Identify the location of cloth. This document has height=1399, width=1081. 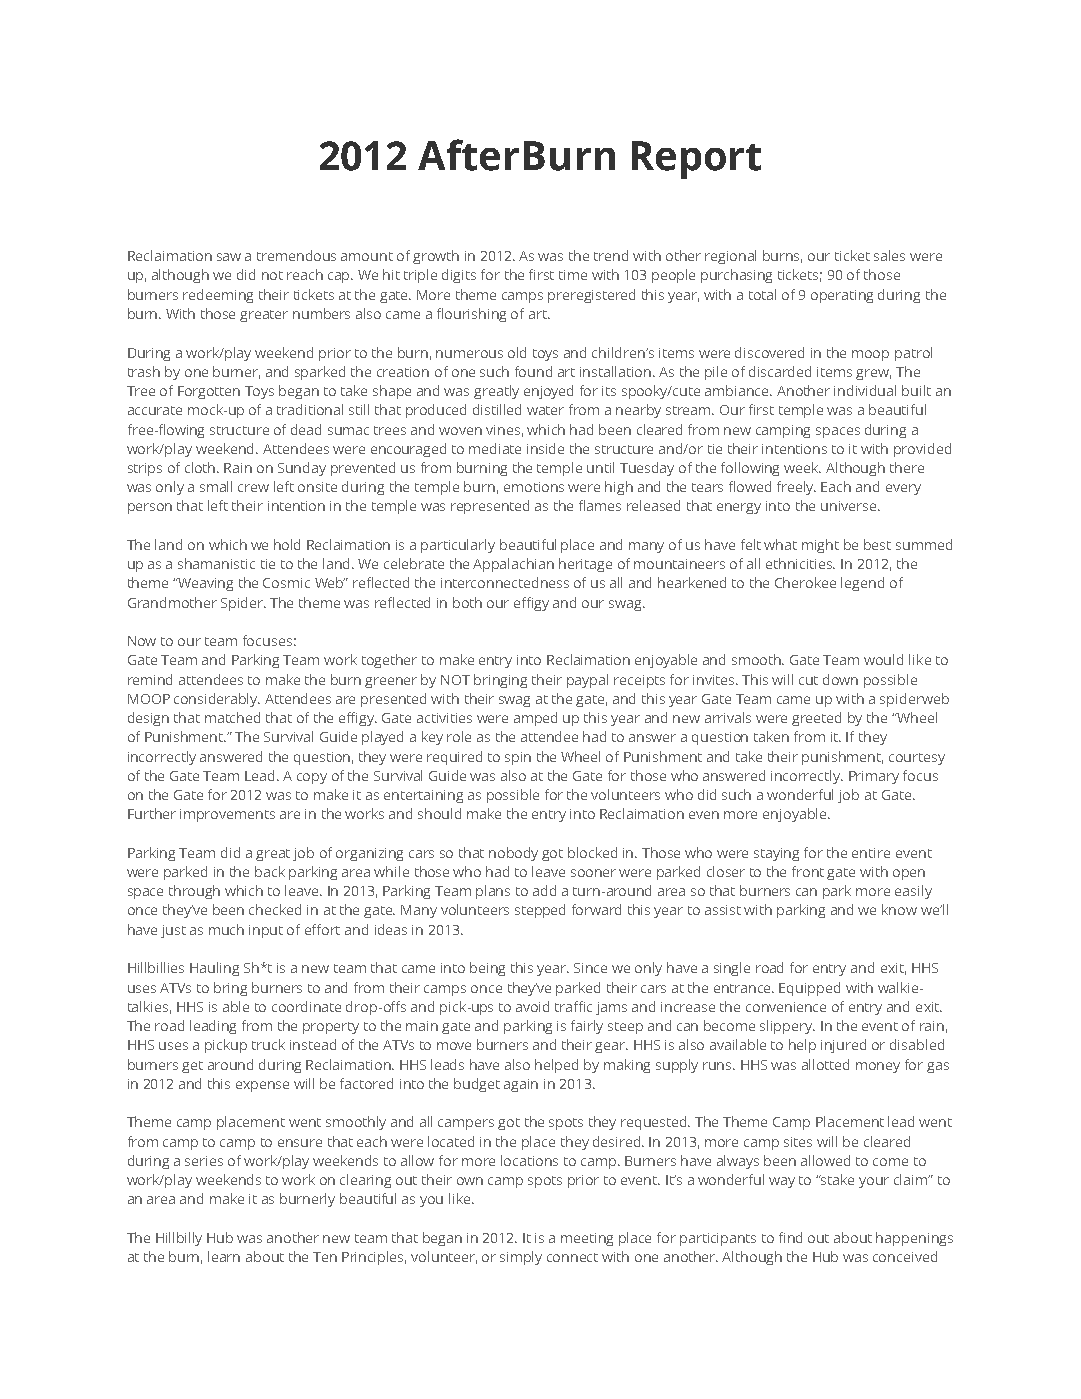
(201, 467).
